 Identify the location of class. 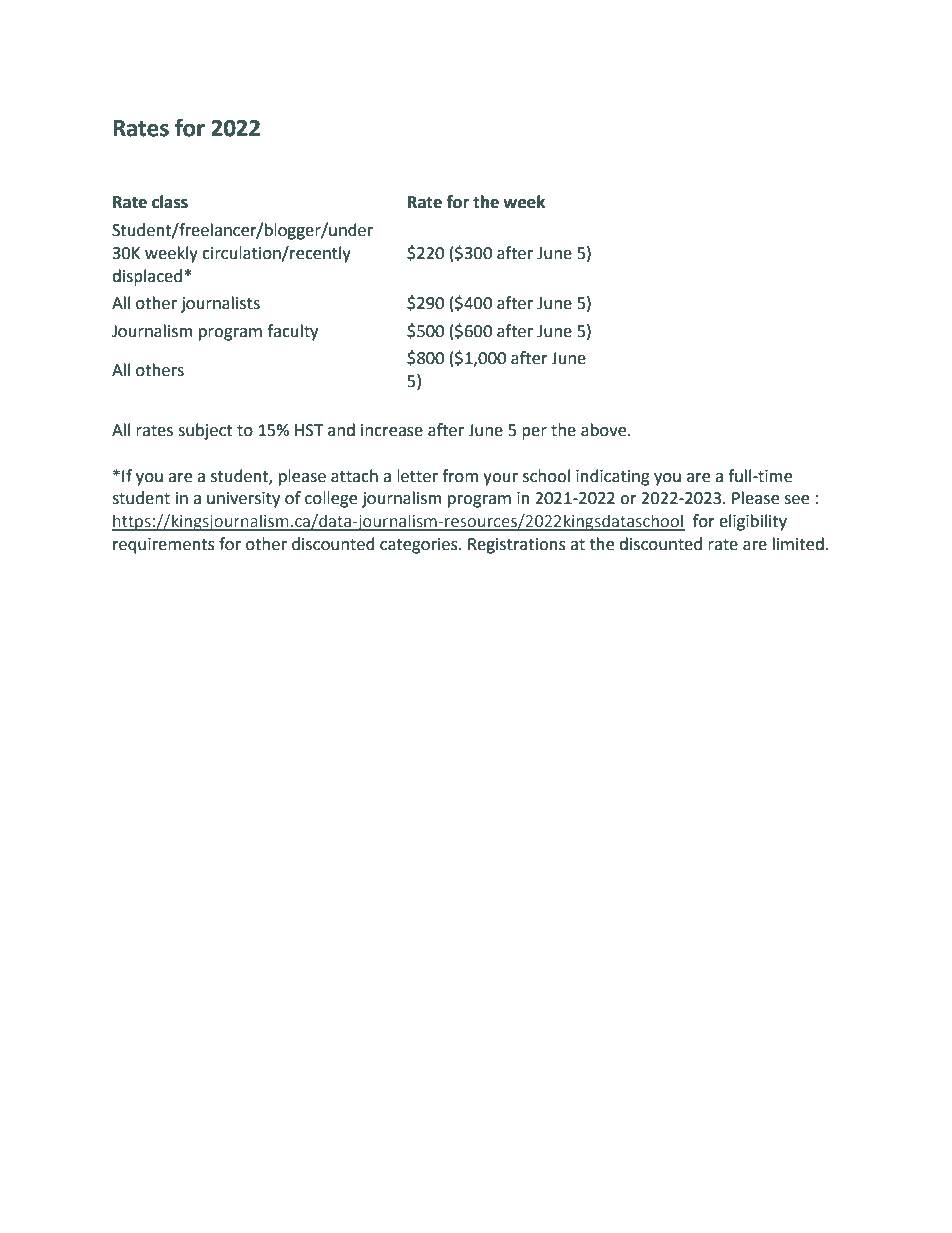
(170, 202).
